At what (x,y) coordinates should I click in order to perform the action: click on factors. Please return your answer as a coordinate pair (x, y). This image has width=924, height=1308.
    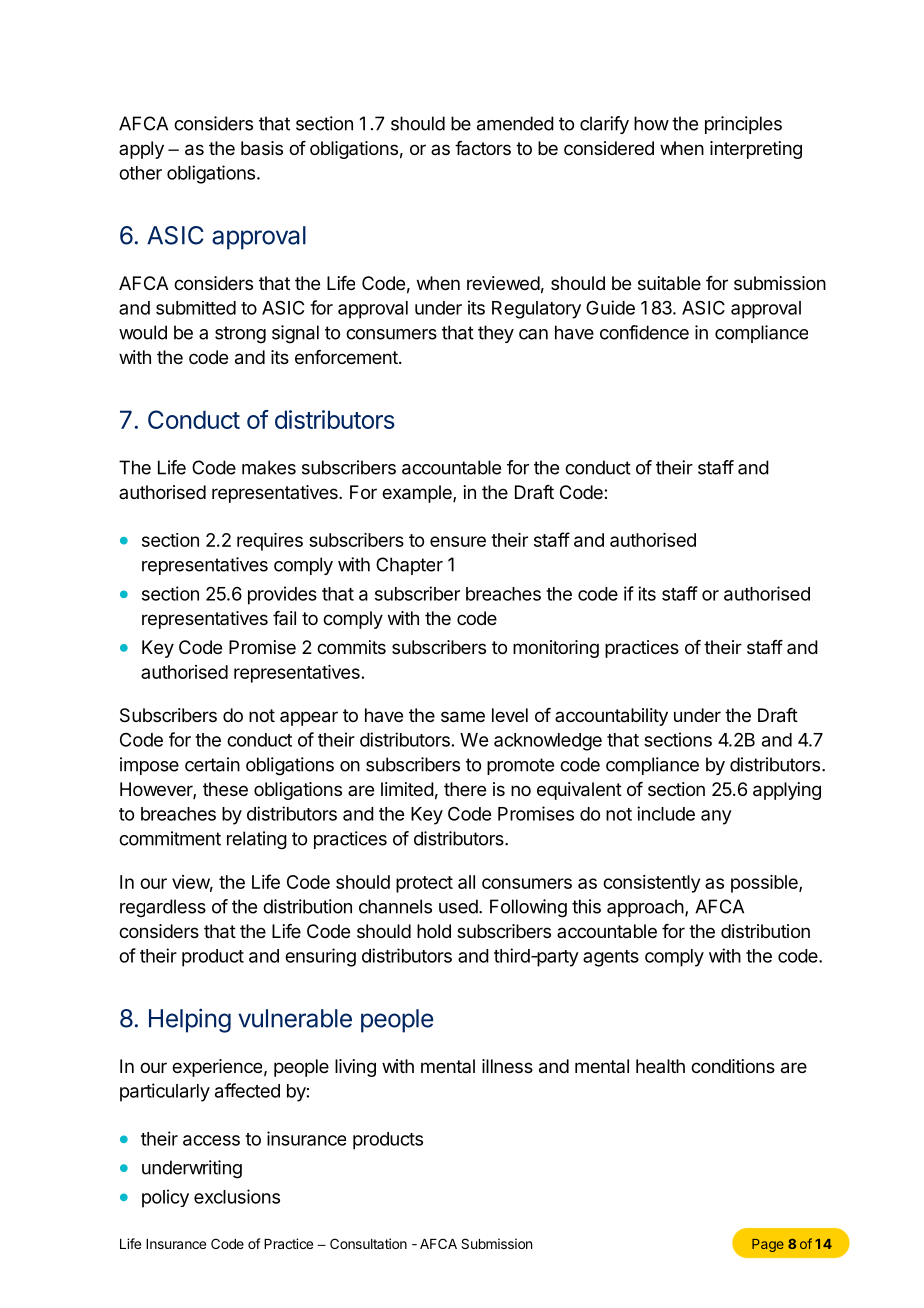
    Looking at the image, I should click on (483, 148).
